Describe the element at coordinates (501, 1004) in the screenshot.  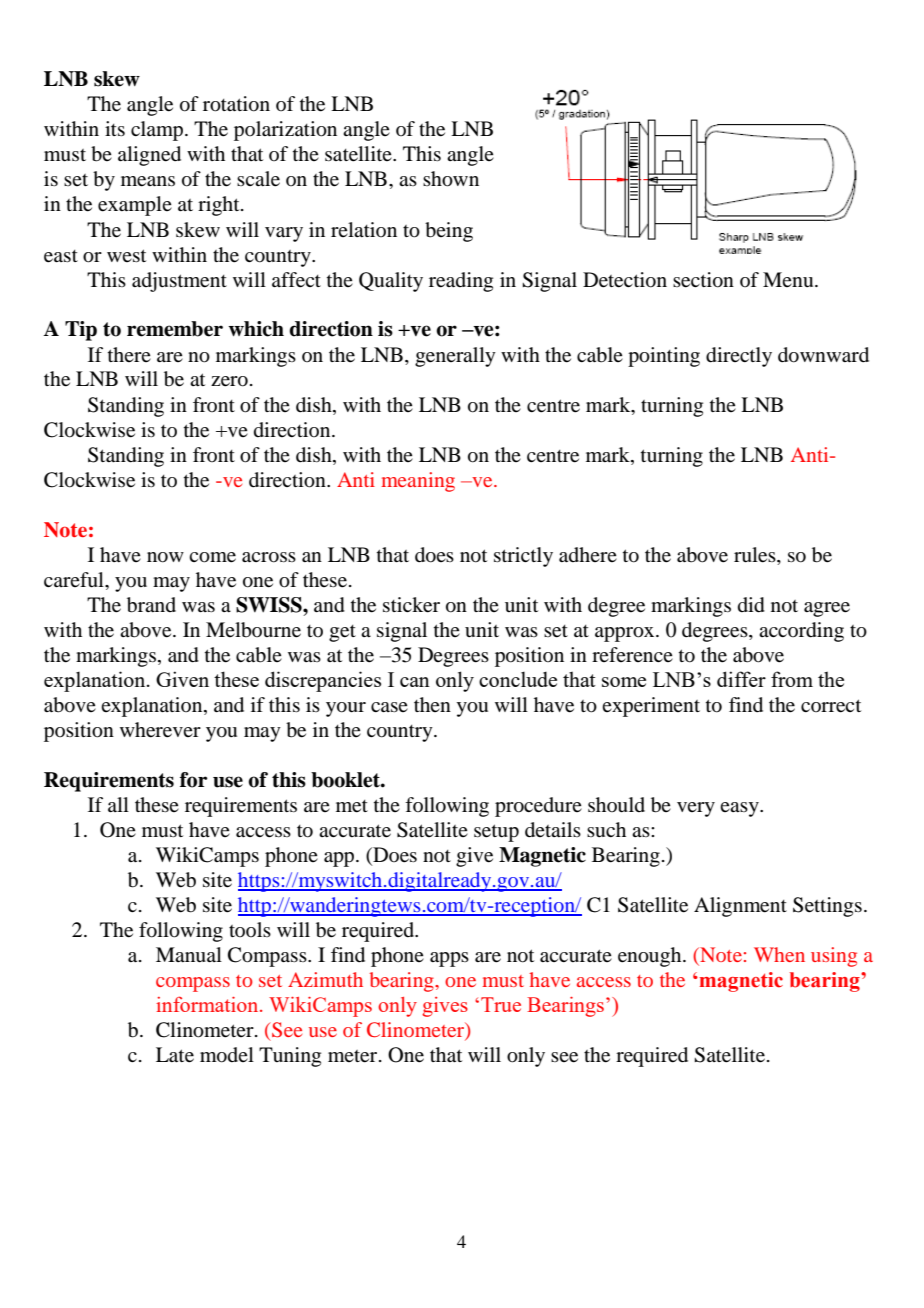
I see `True` at that location.
